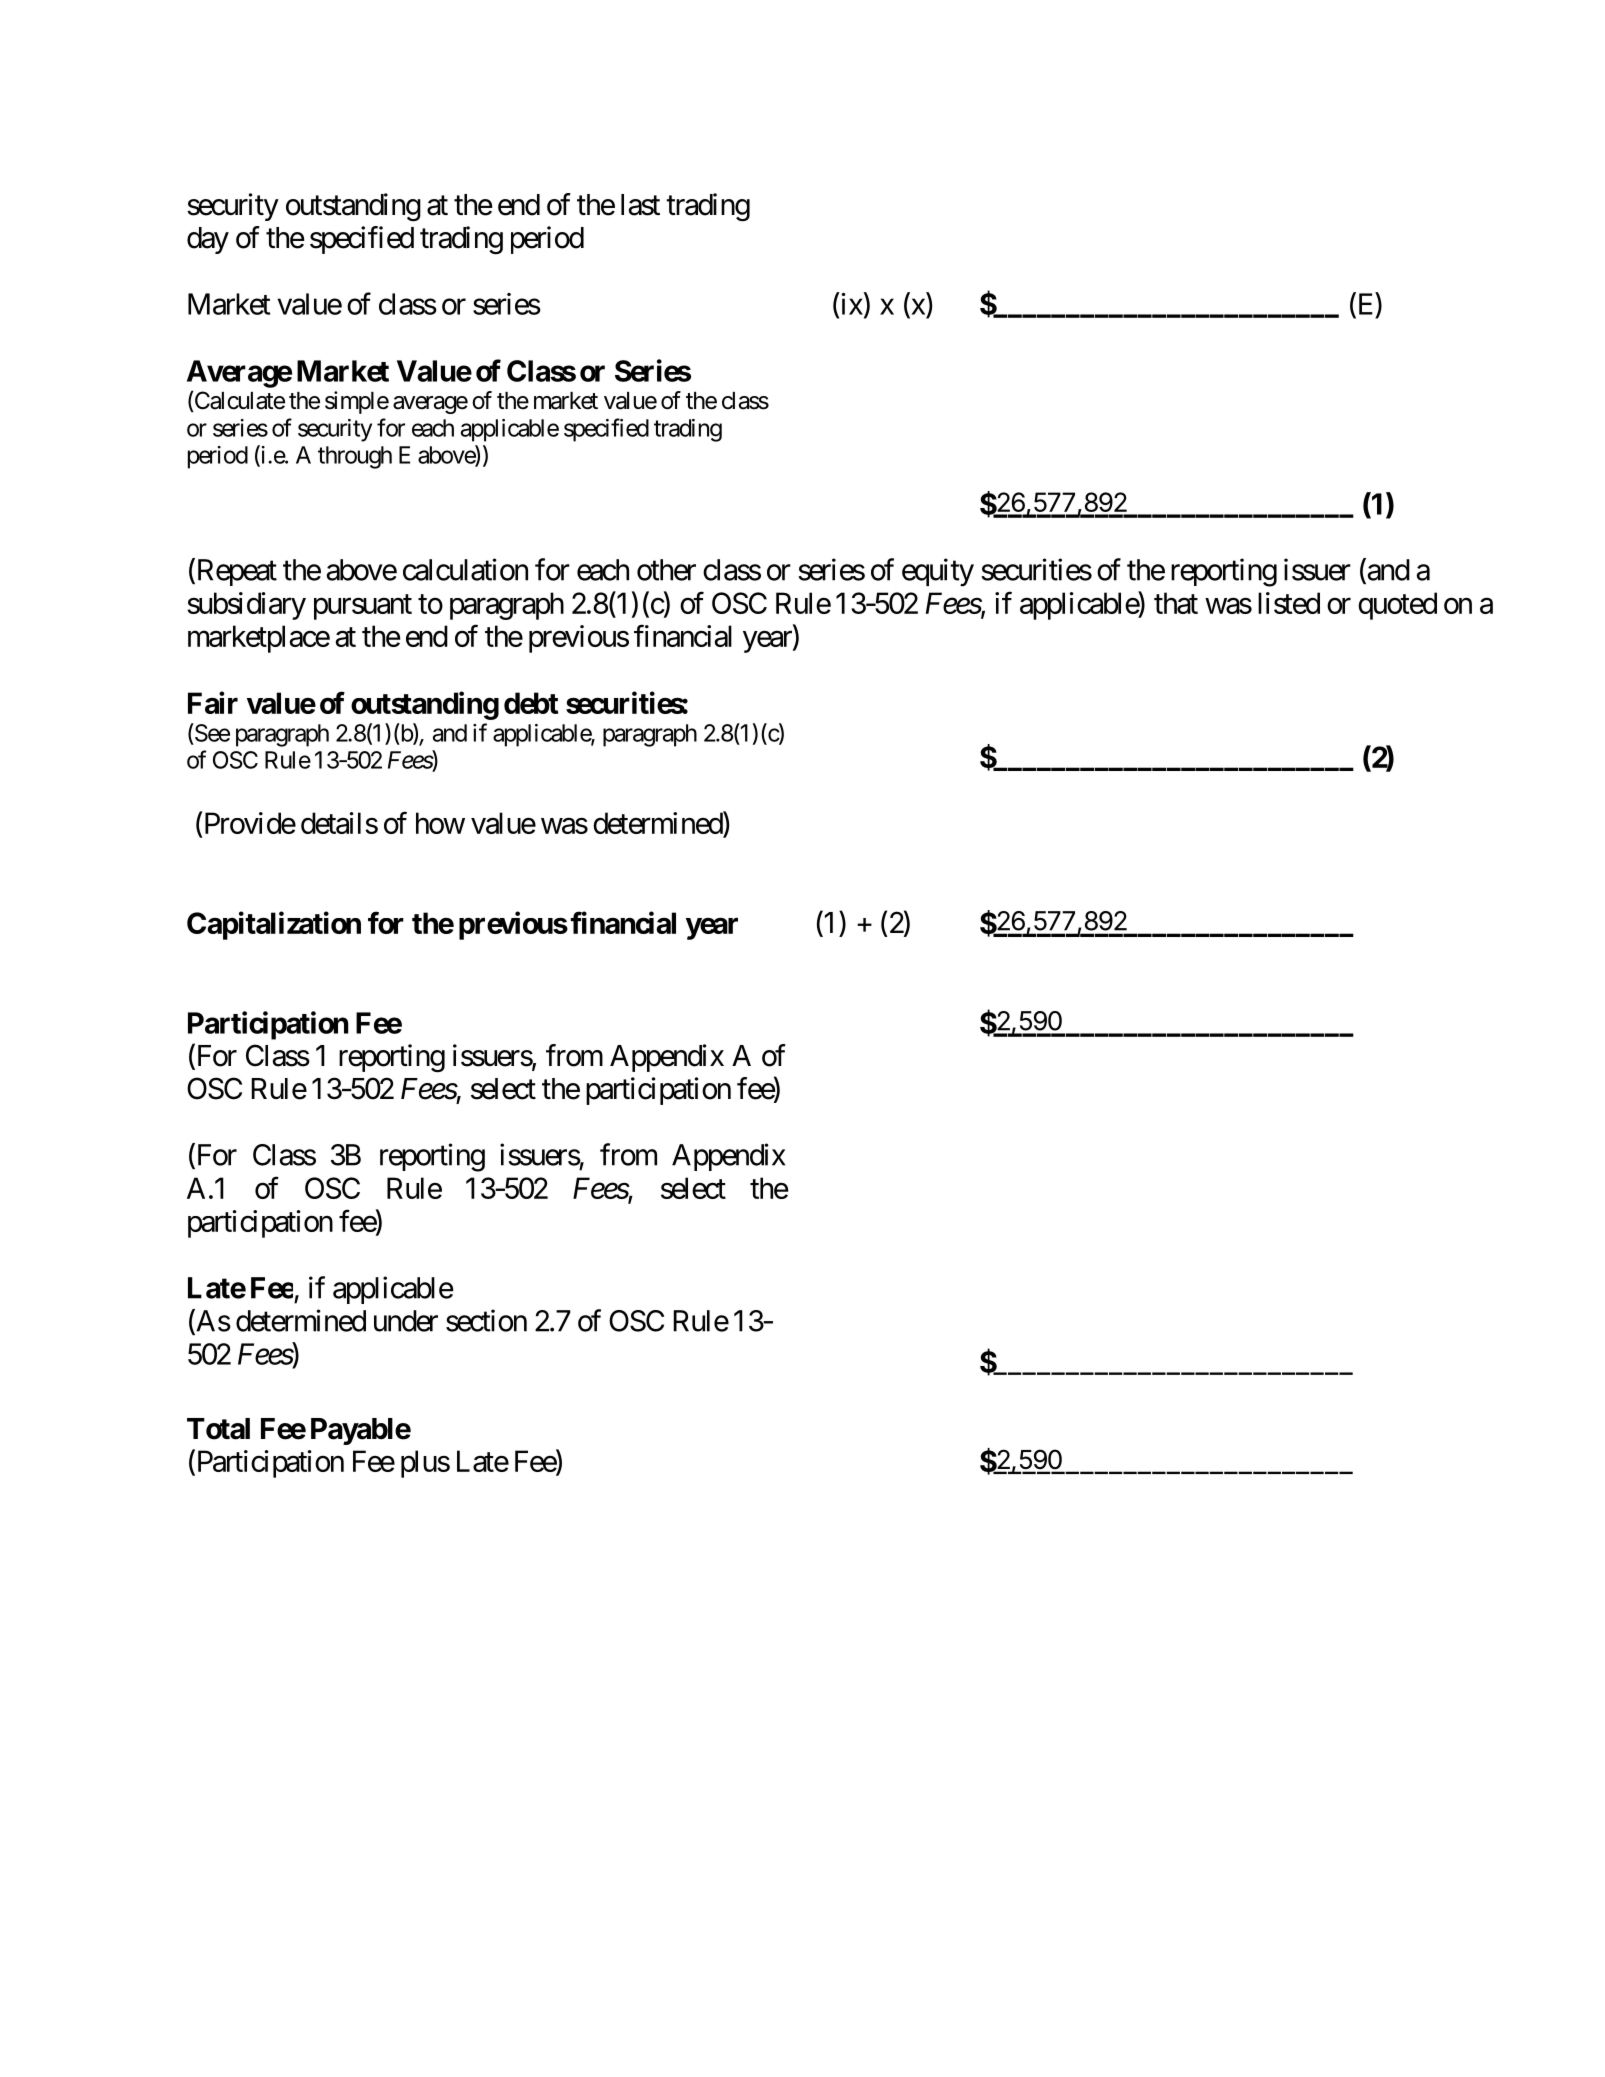 Image resolution: width=1605 pixels, height=2077 pixels. I want to click on quoted, so click(1397, 606).
